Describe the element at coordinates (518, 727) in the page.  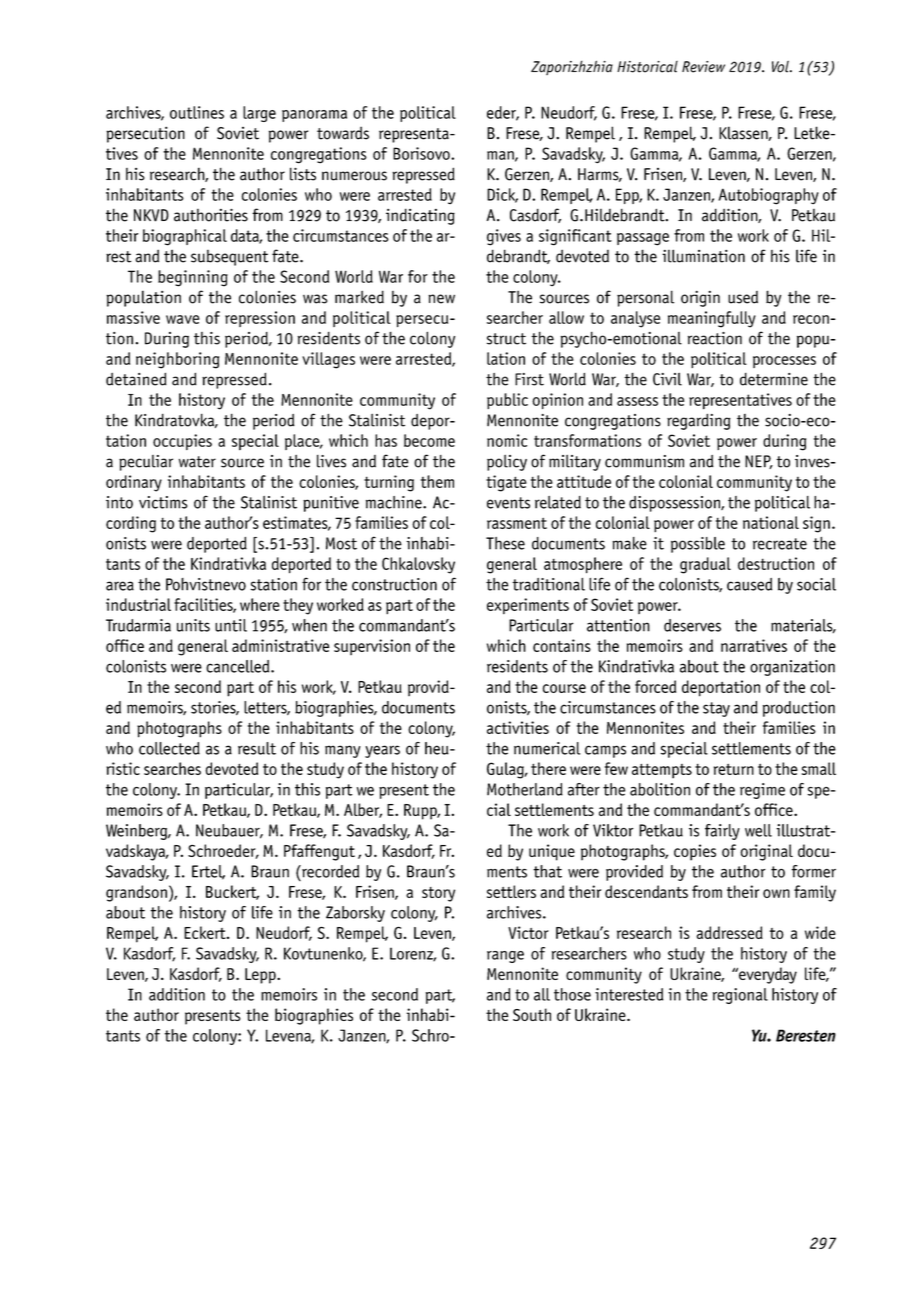
I see `activities` at that location.
